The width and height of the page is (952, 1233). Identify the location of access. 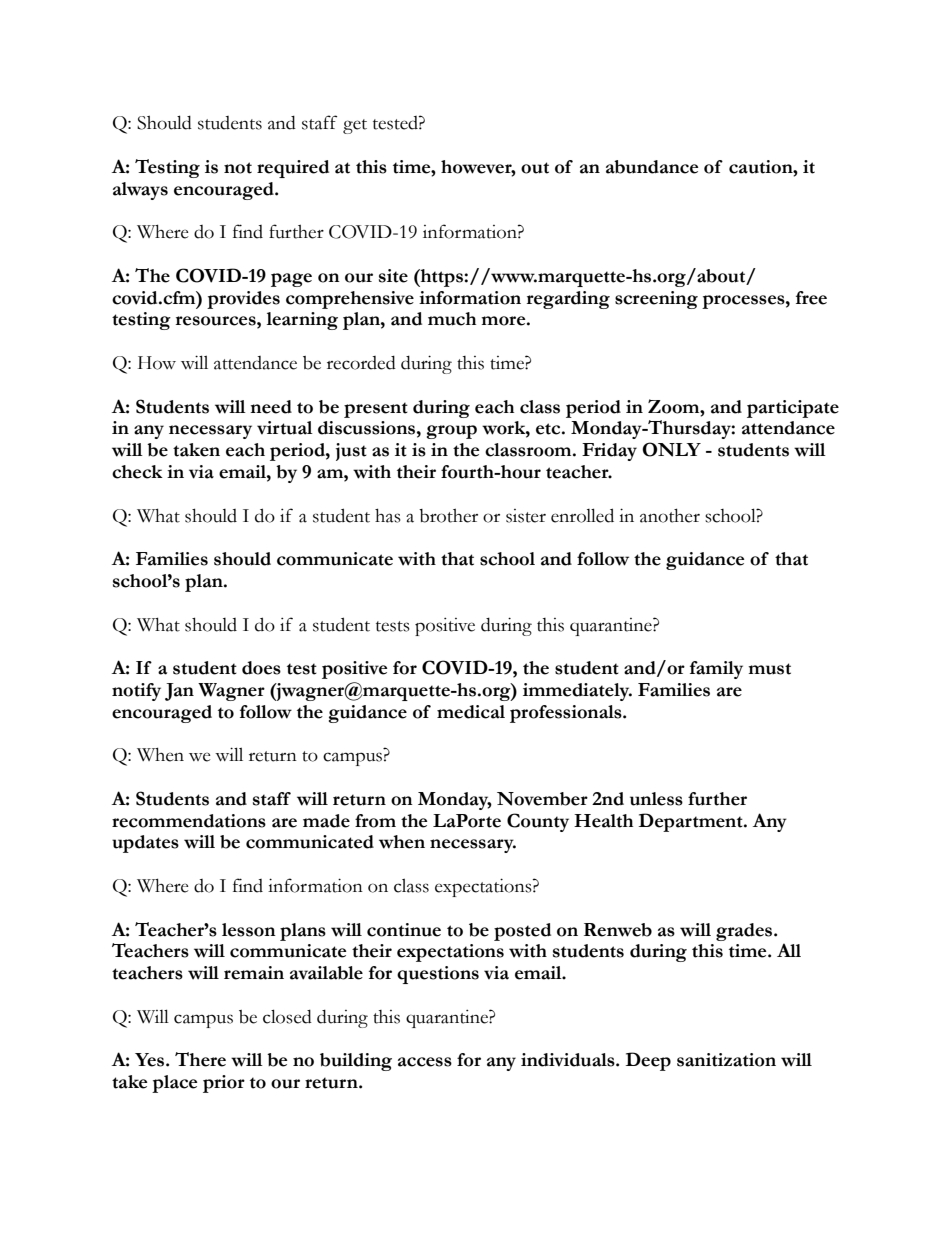
(425, 1062).
